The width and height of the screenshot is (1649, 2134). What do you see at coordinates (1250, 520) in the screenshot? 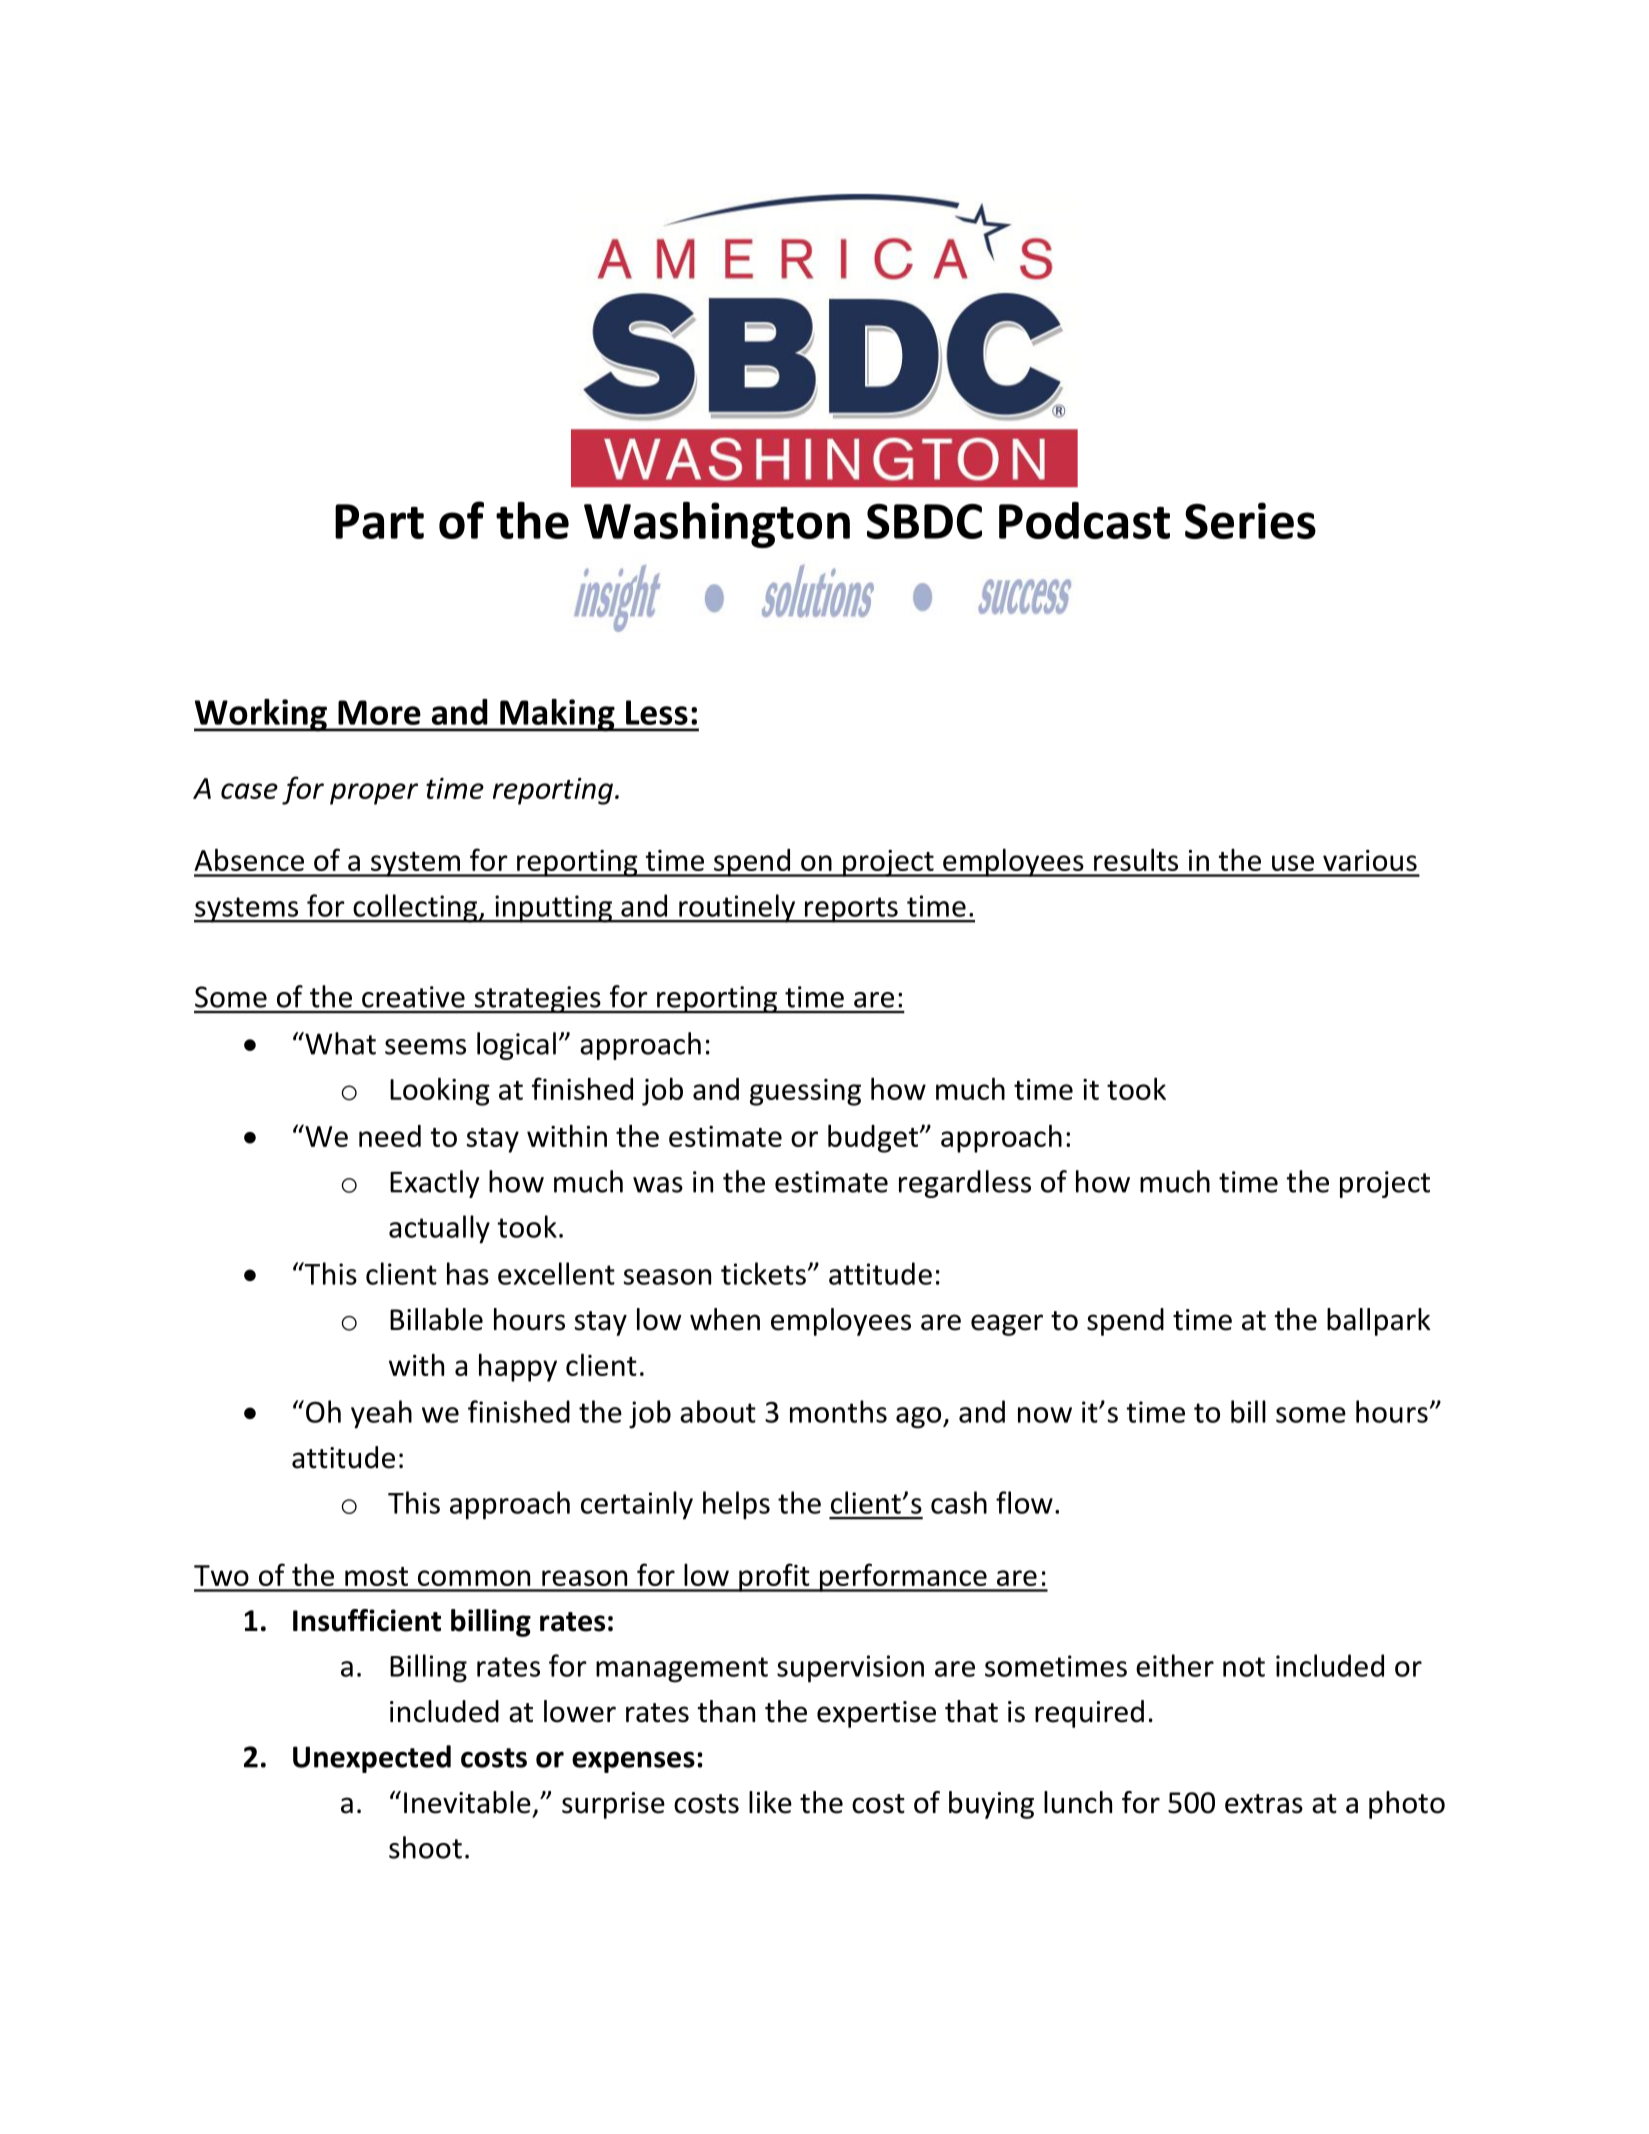
I see `Series` at bounding box center [1250, 520].
